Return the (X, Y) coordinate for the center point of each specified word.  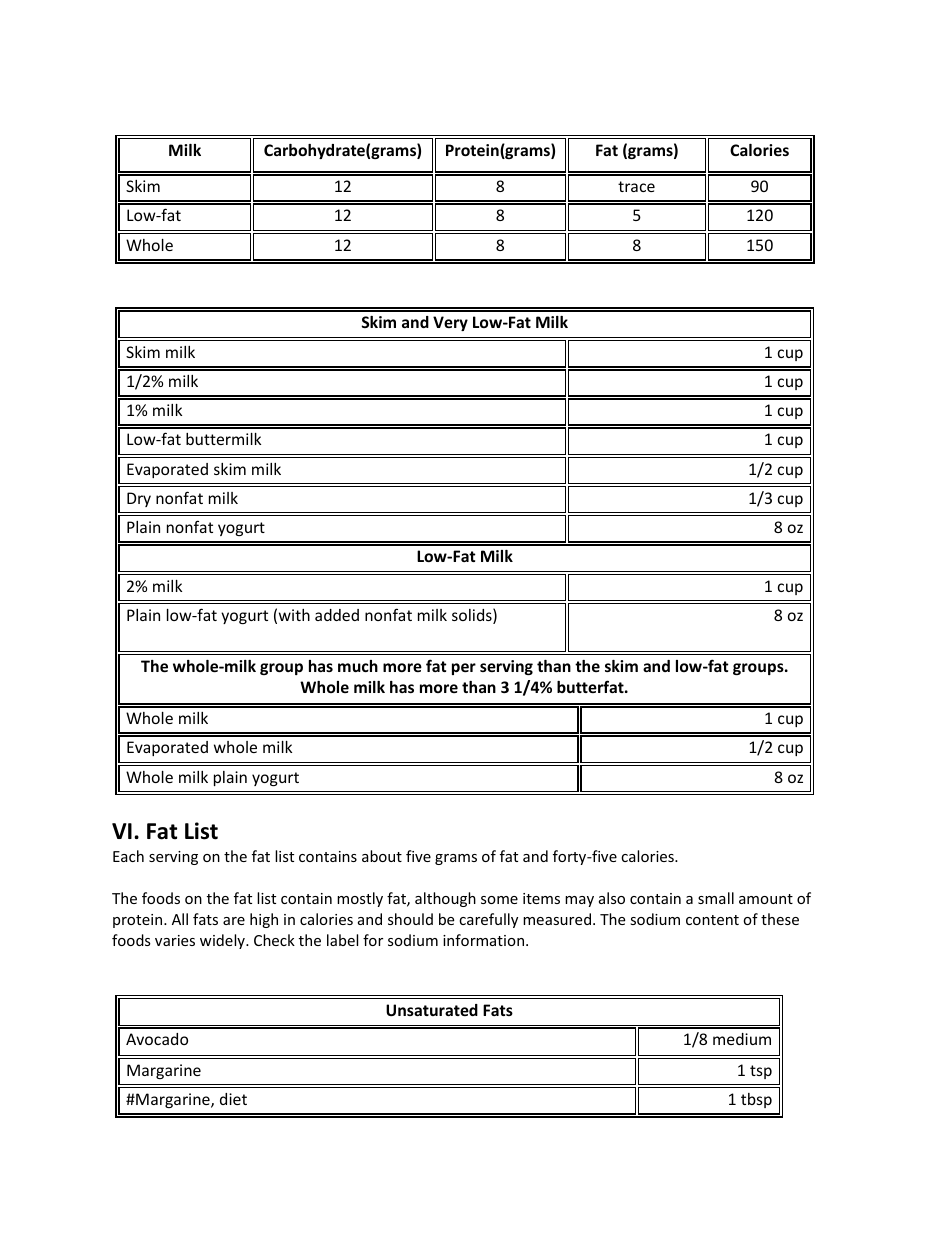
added (337, 615)
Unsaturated (432, 1010)
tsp (761, 1072)
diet (233, 1099)
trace (636, 186)
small (716, 898)
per (464, 669)
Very (450, 323)
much (358, 666)
